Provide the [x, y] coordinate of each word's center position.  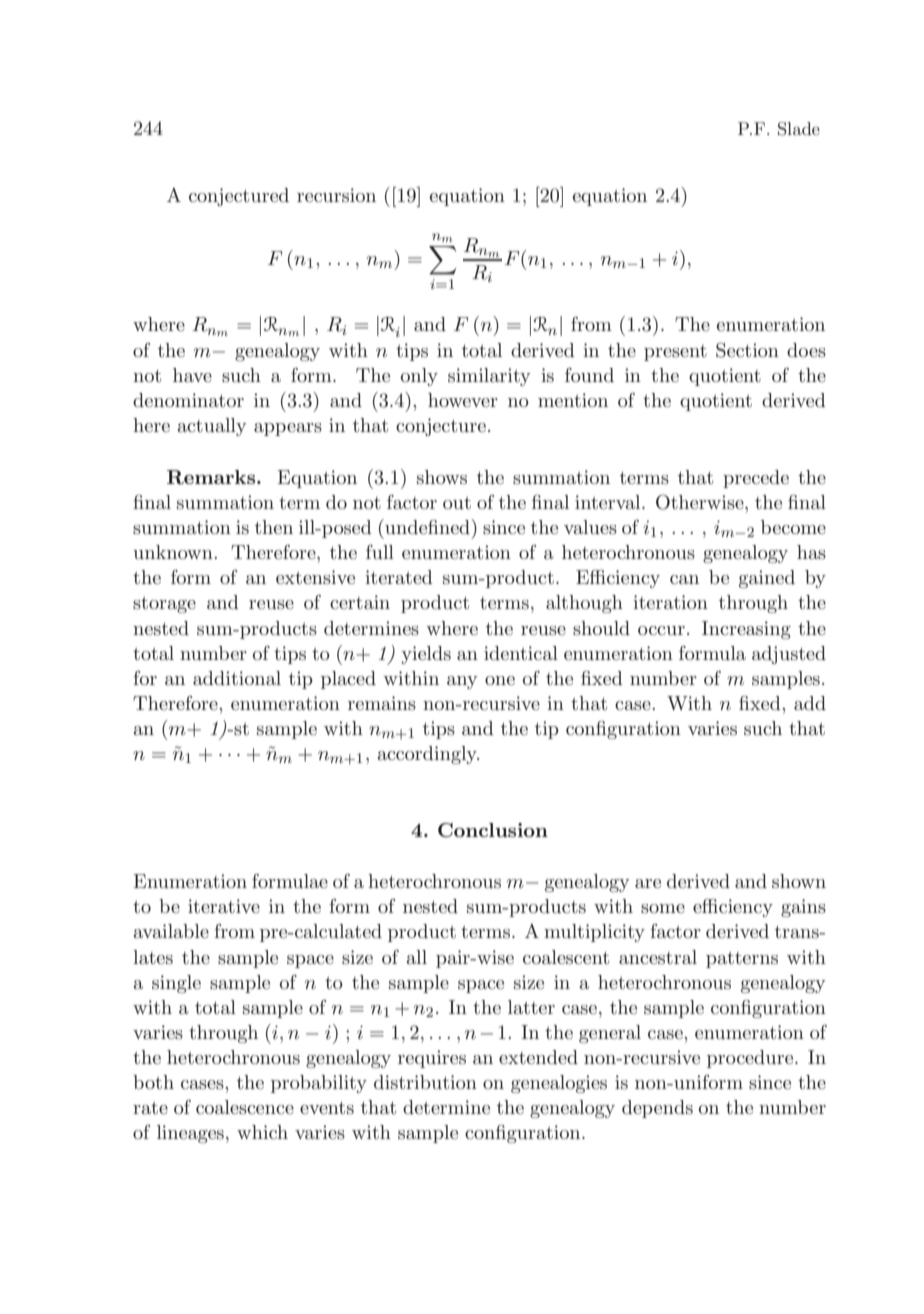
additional [237, 678]
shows [442, 477]
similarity [489, 377]
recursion [336, 195]
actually [212, 427]
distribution [425, 1082]
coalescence [245, 1107]
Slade [799, 129]
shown [799, 881]
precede [756, 479]
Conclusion [493, 830]
